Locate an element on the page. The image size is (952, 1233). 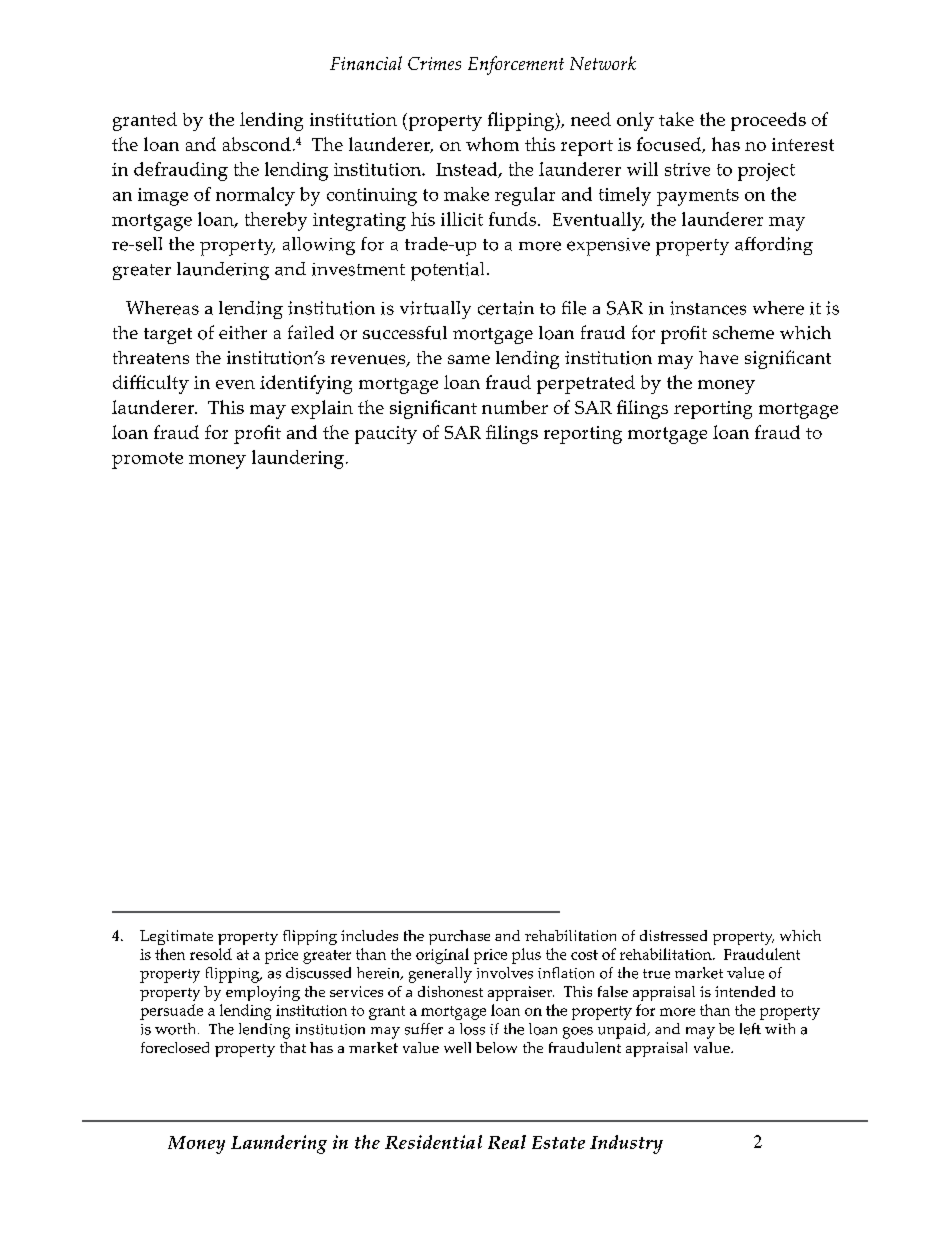
paucity is located at coordinates (386, 435).
